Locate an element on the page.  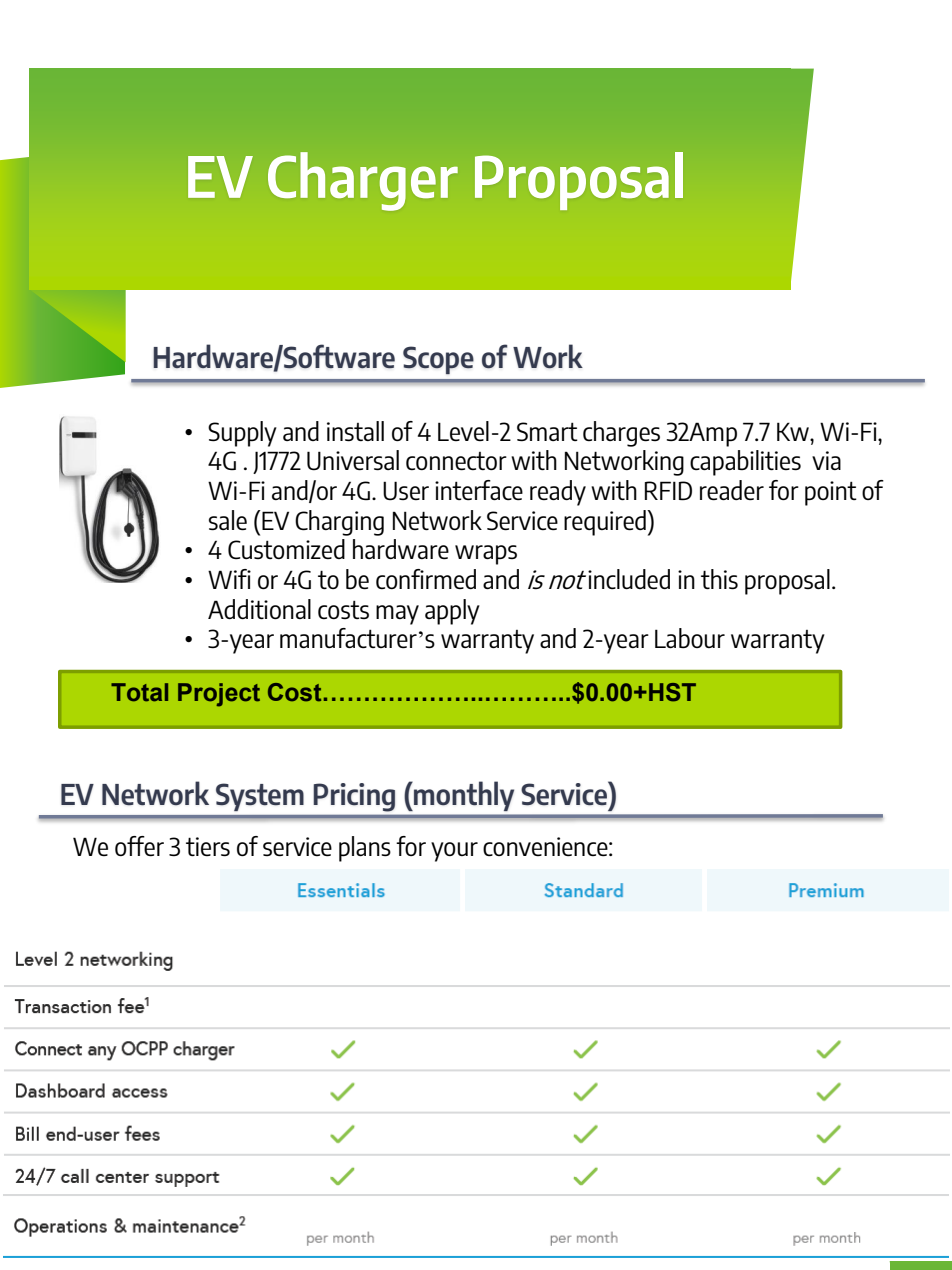
reader is located at coordinates (732, 490).
